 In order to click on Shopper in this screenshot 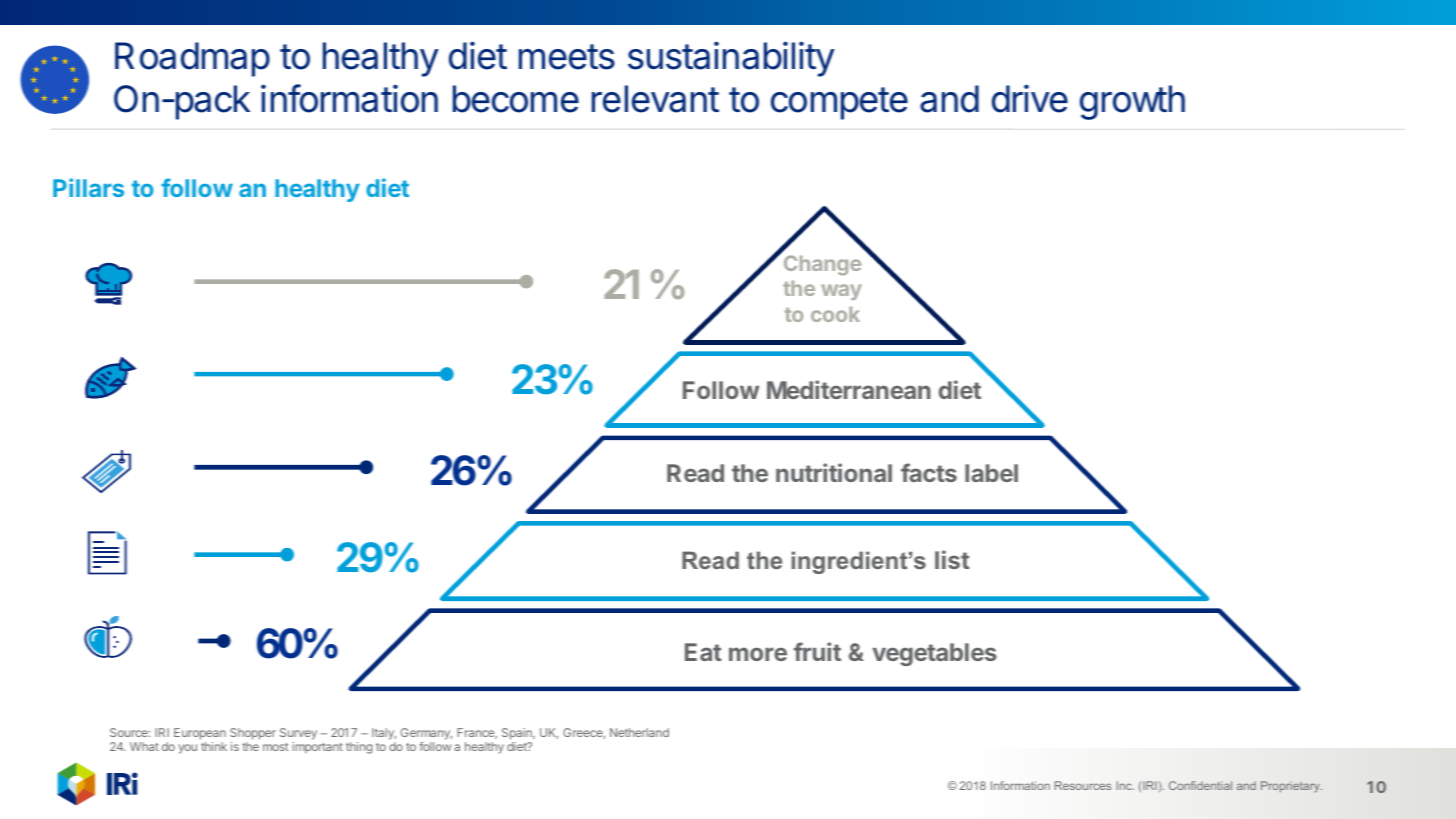, I will do `click(253, 734)`.
